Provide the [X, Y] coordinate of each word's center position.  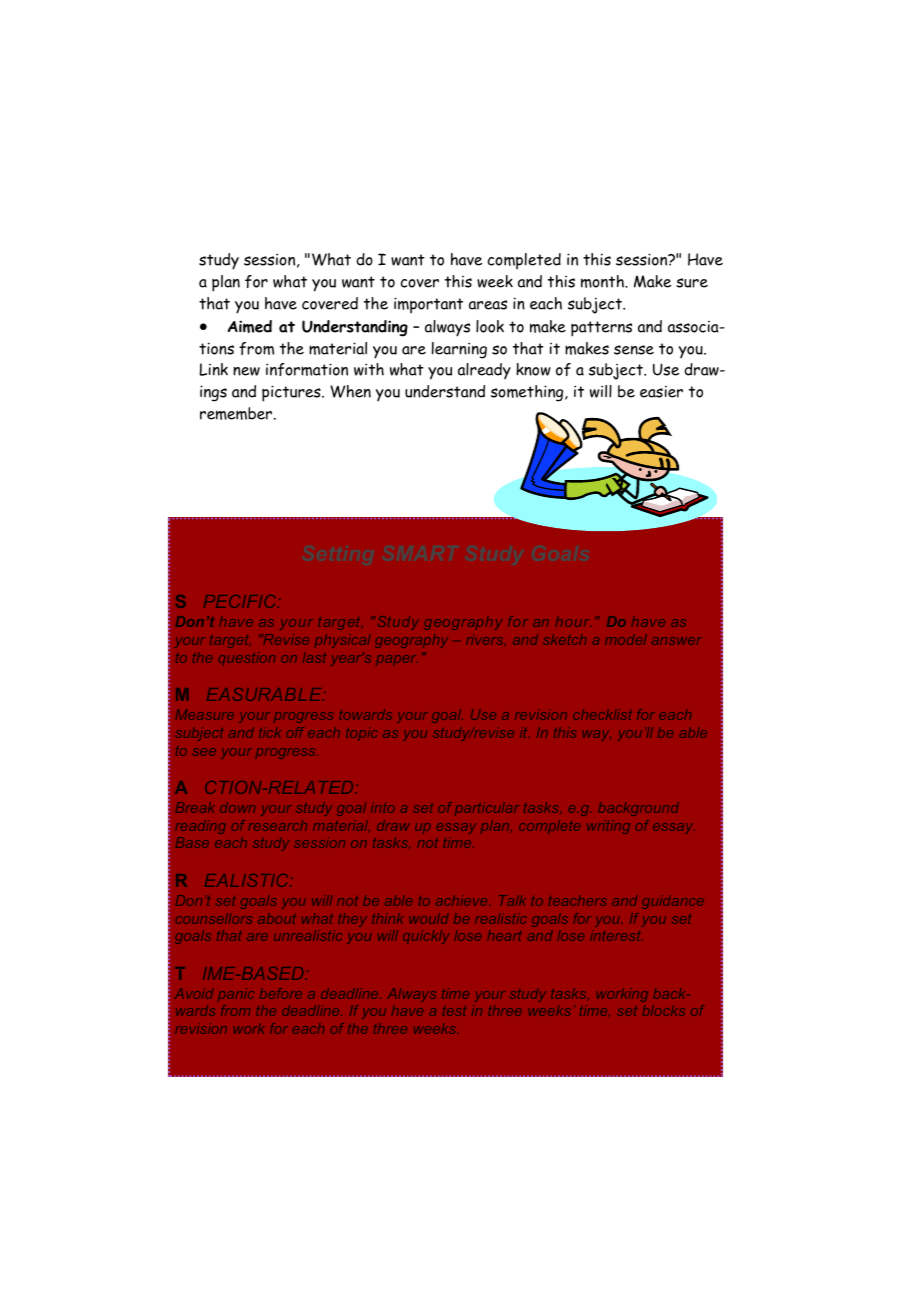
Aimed [249, 326]
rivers [485, 641]
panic [236, 994]
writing [608, 827]
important [428, 305]
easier [661, 392]
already [484, 371]
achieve [463, 900]
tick [270, 732]
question [247, 660]
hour [573, 622]
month [603, 281]
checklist [603, 714]
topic [361, 735]
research [278, 825]
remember [237, 413]
